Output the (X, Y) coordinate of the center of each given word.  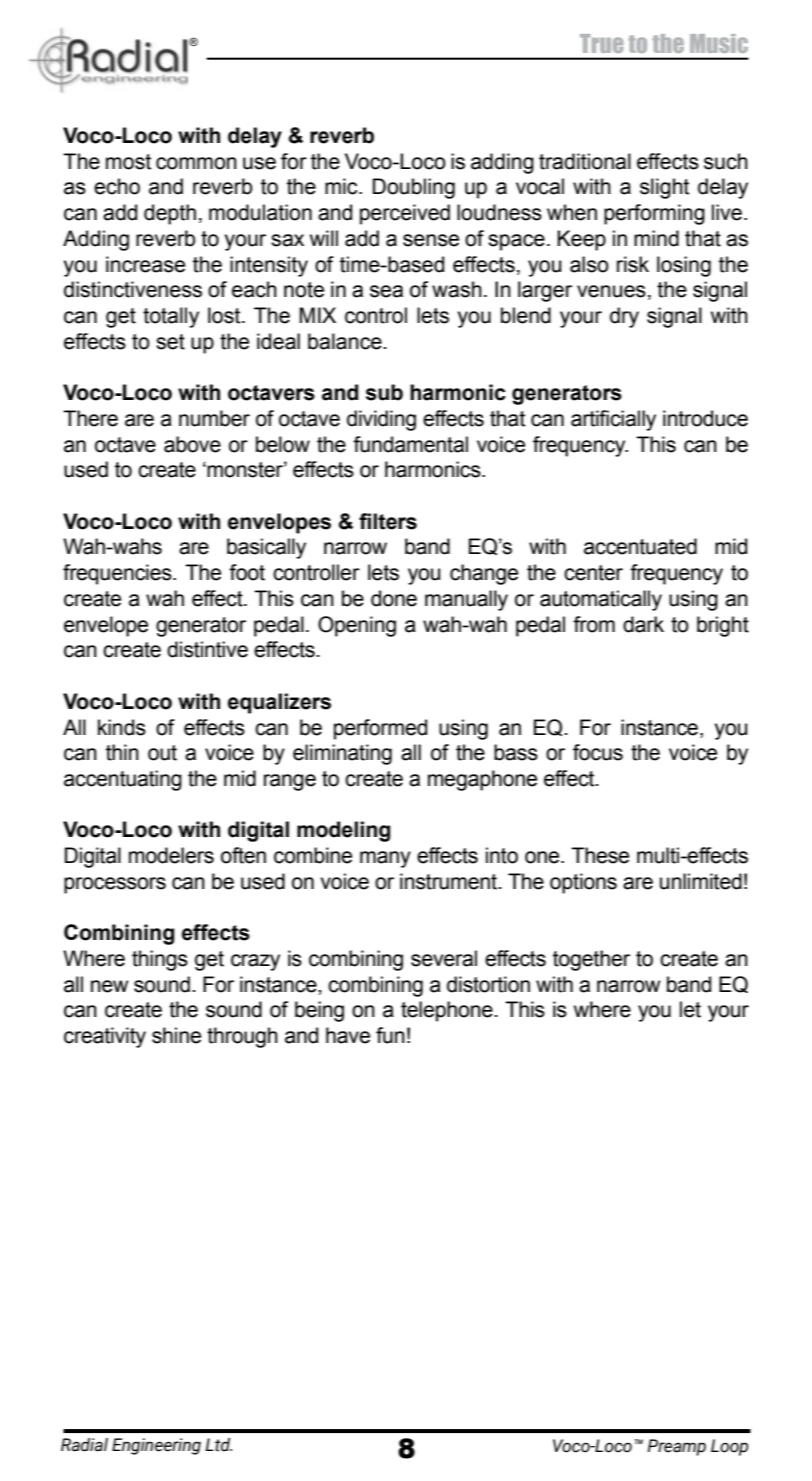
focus (598, 752)
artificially (613, 420)
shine (176, 1035)
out (162, 753)
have (348, 1035)
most (128, 162)
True (601, 43)
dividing (381, 420)
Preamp (676, 1447)
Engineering (156, 1446)
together (591, 960)
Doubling (414, 188)
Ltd (218, 1445)
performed (380, 729)
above (192, 444)
